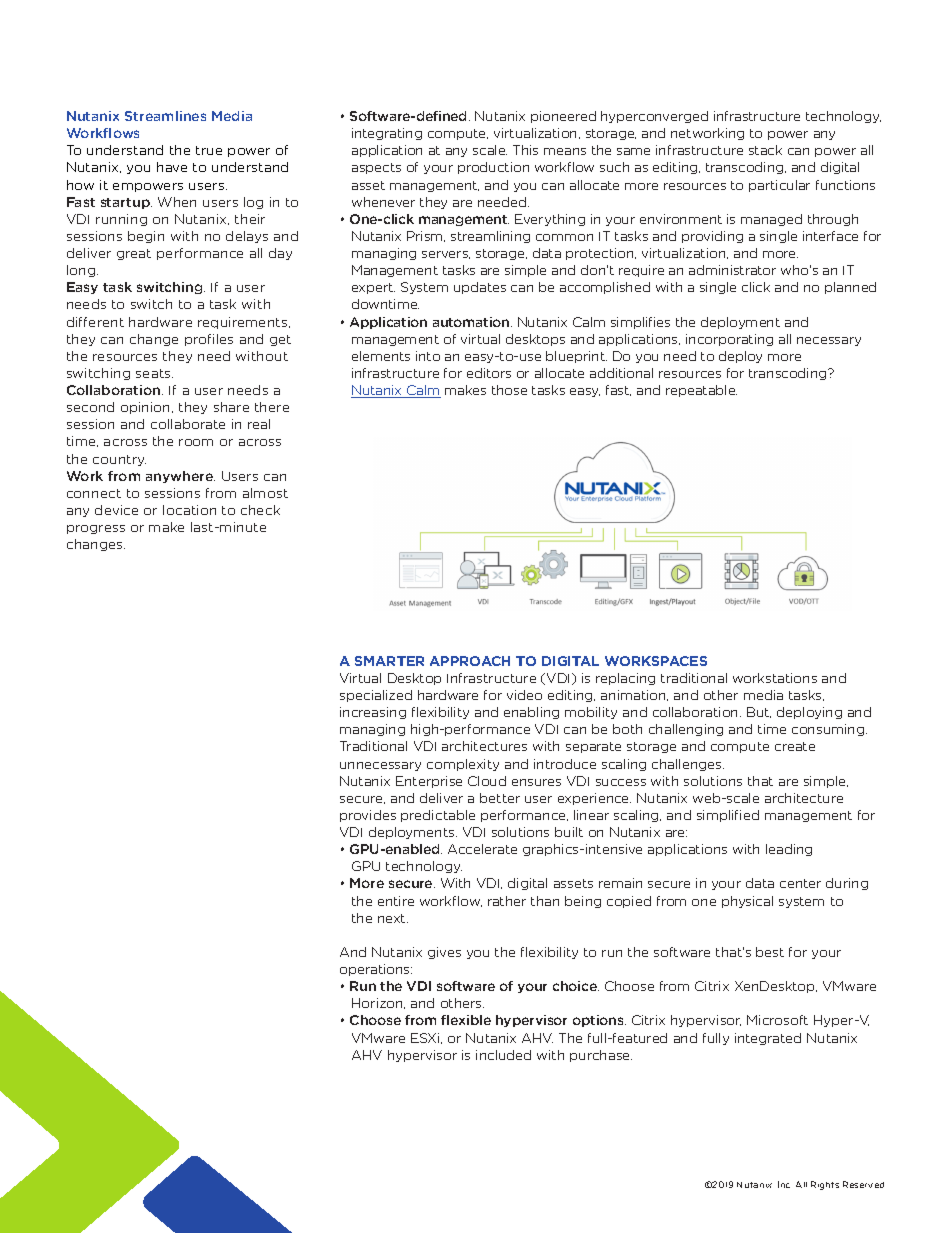  I want to click on increasing, so click(373, 713).
